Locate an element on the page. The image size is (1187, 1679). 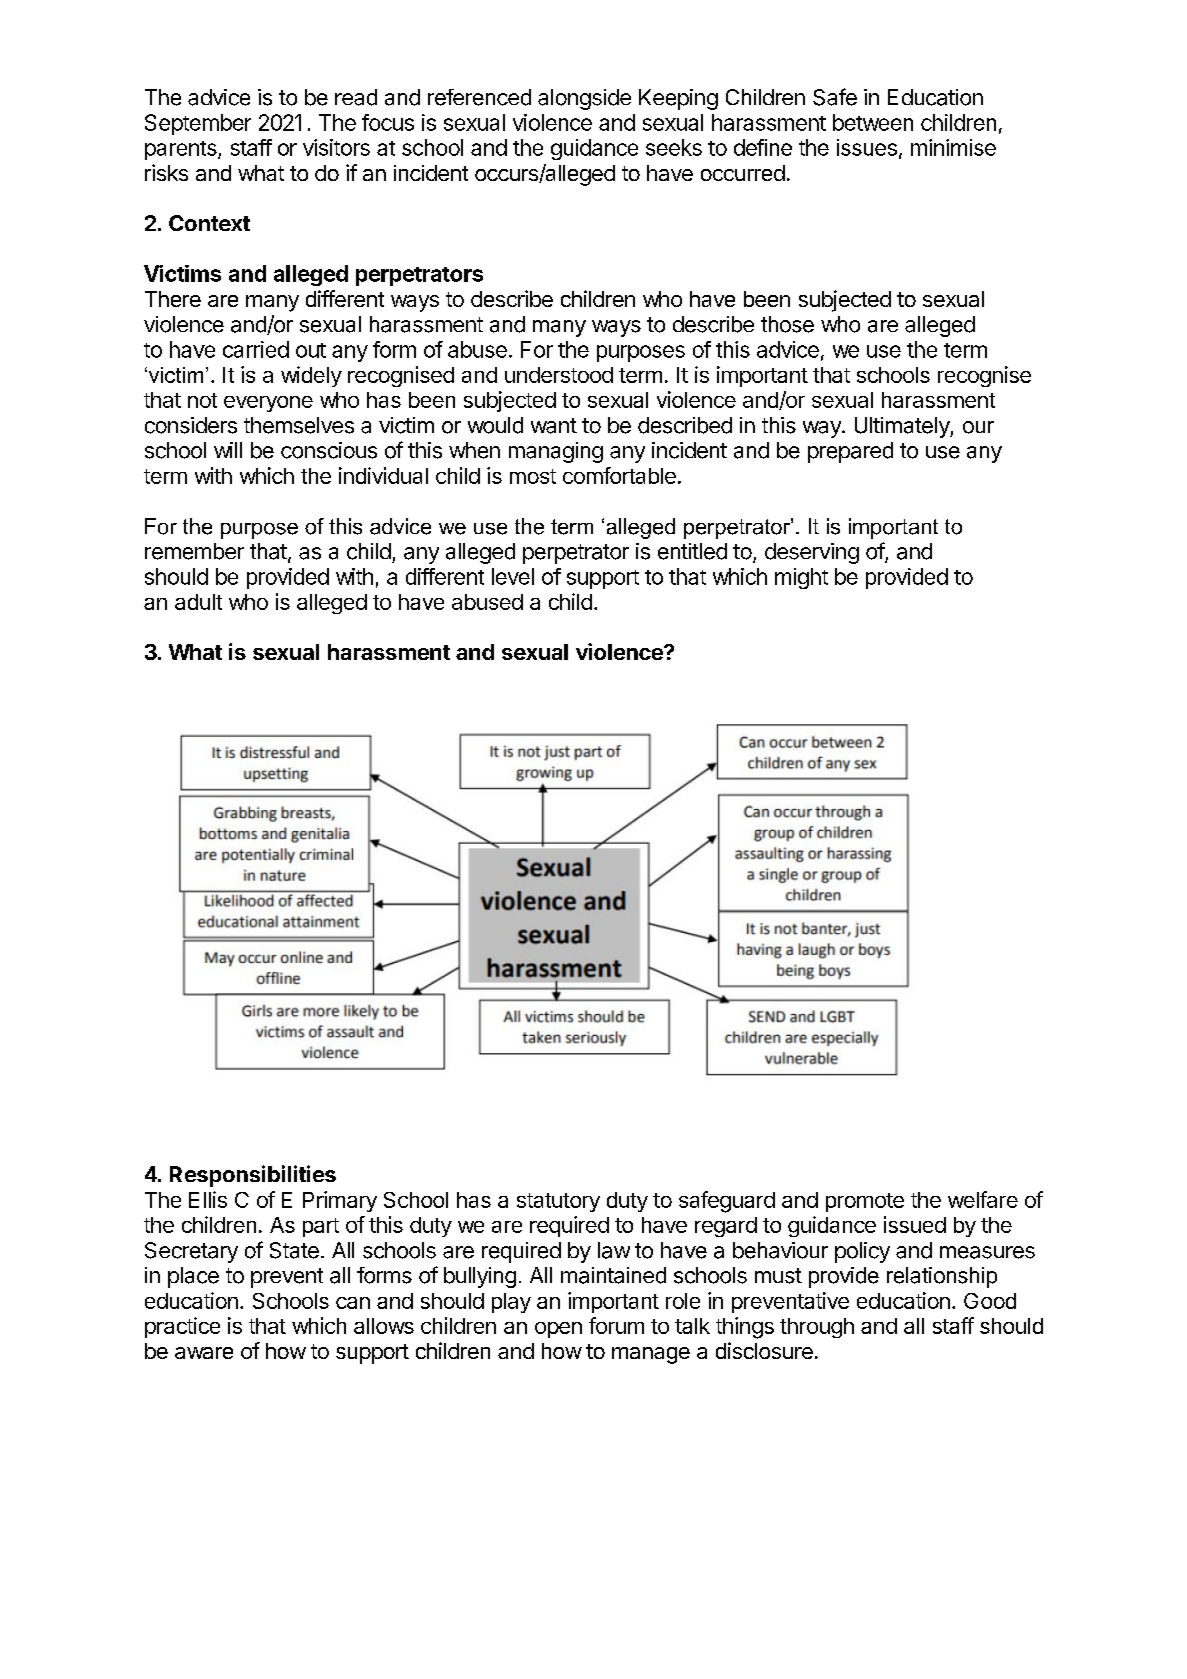
September is located at coordinates (198, 124).
